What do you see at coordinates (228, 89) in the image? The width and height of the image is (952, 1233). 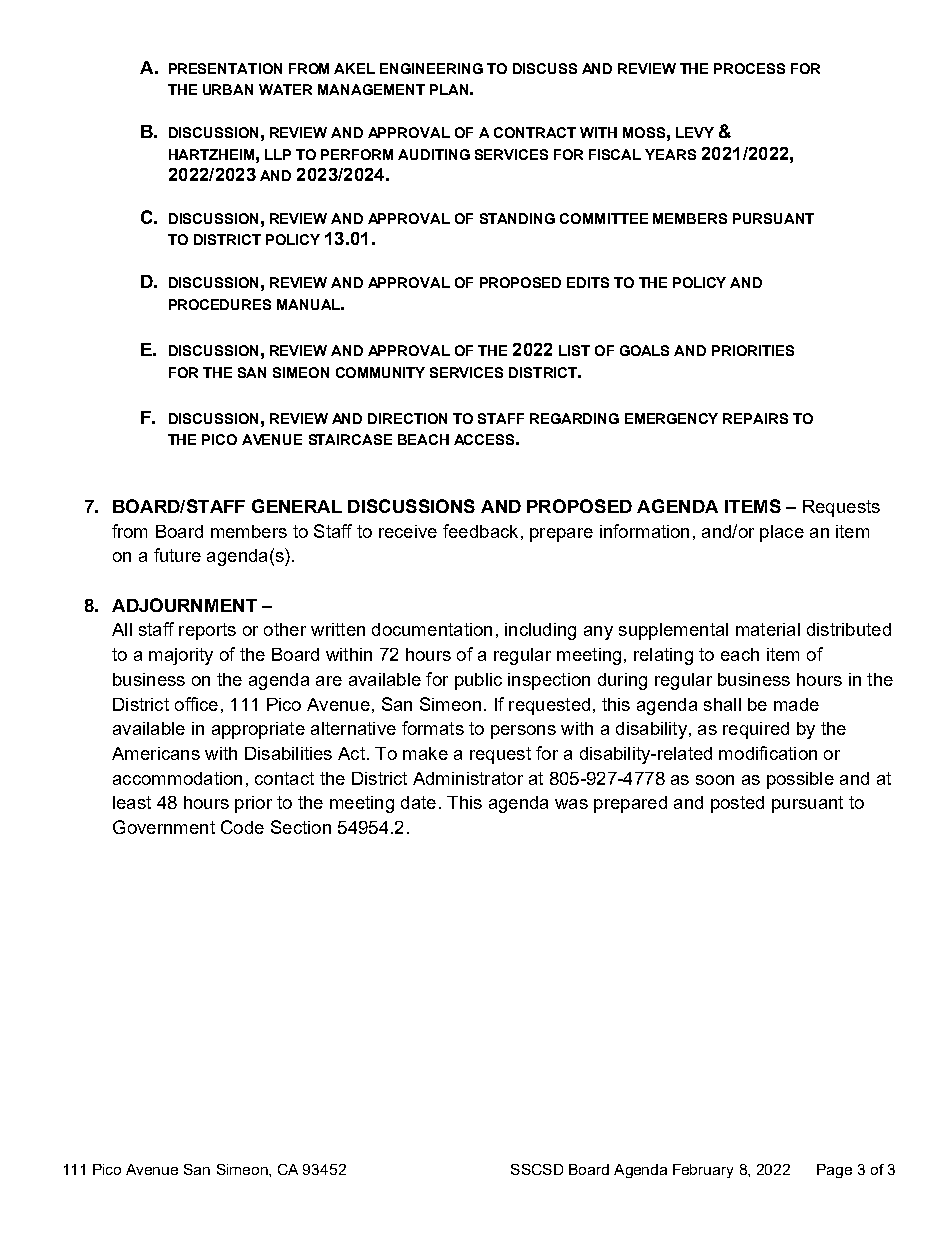 I see `URBAN` at bounding box center [228, 89].
